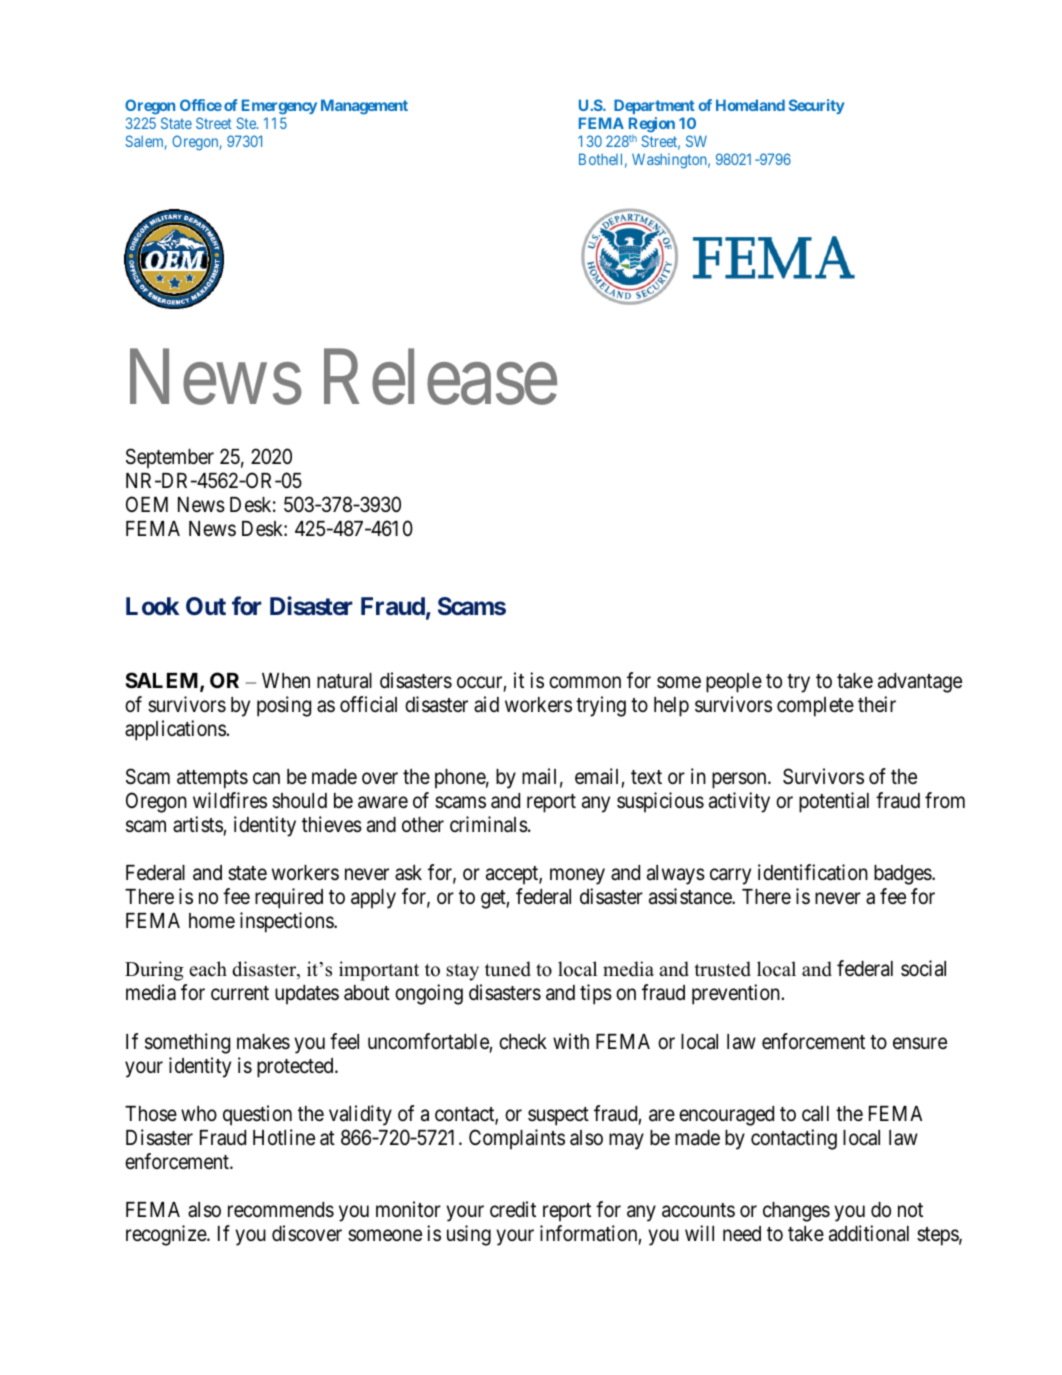 The image size is (1062, 1375). I want to click on money, so click(577, 876).
